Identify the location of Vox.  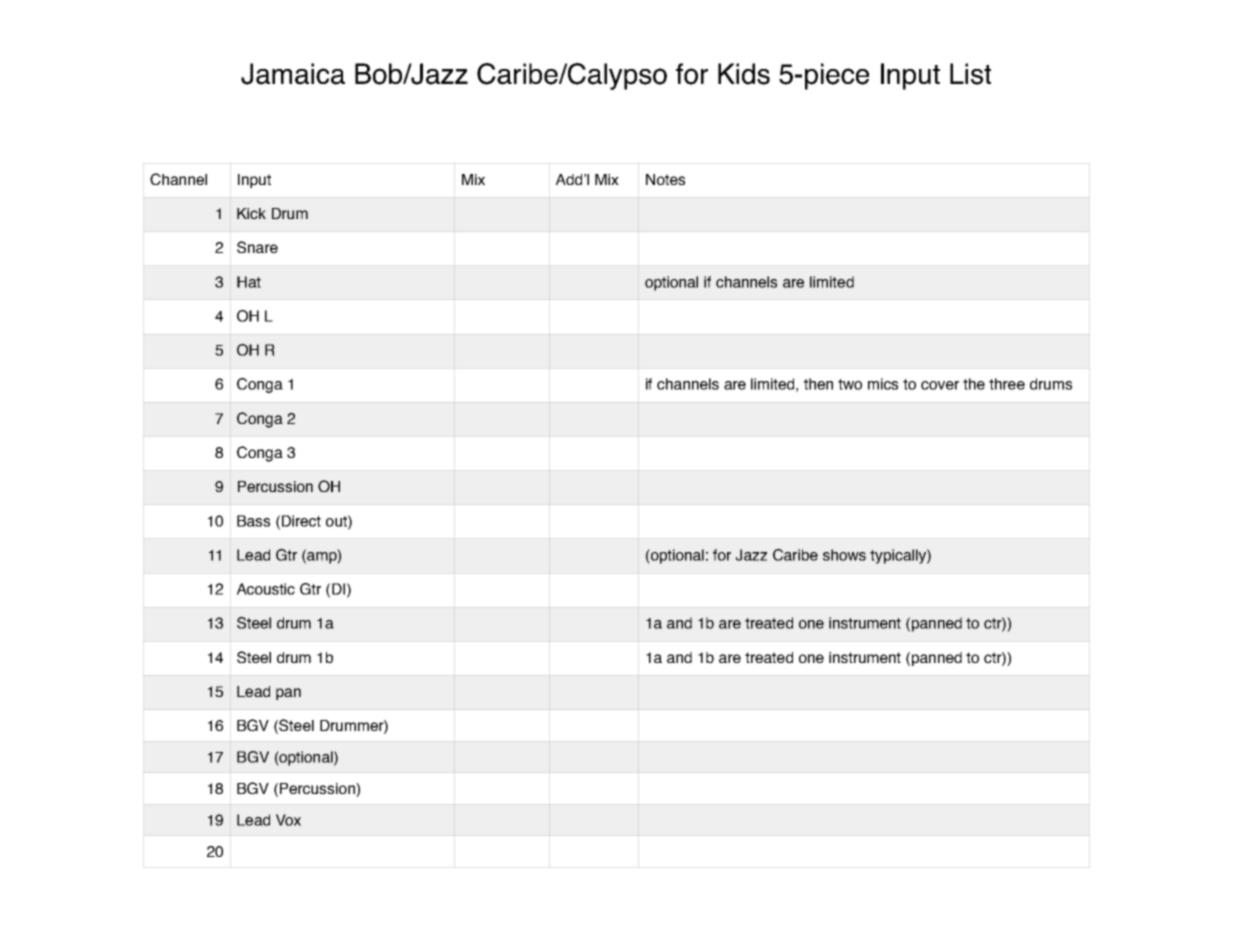
(288, 820).
